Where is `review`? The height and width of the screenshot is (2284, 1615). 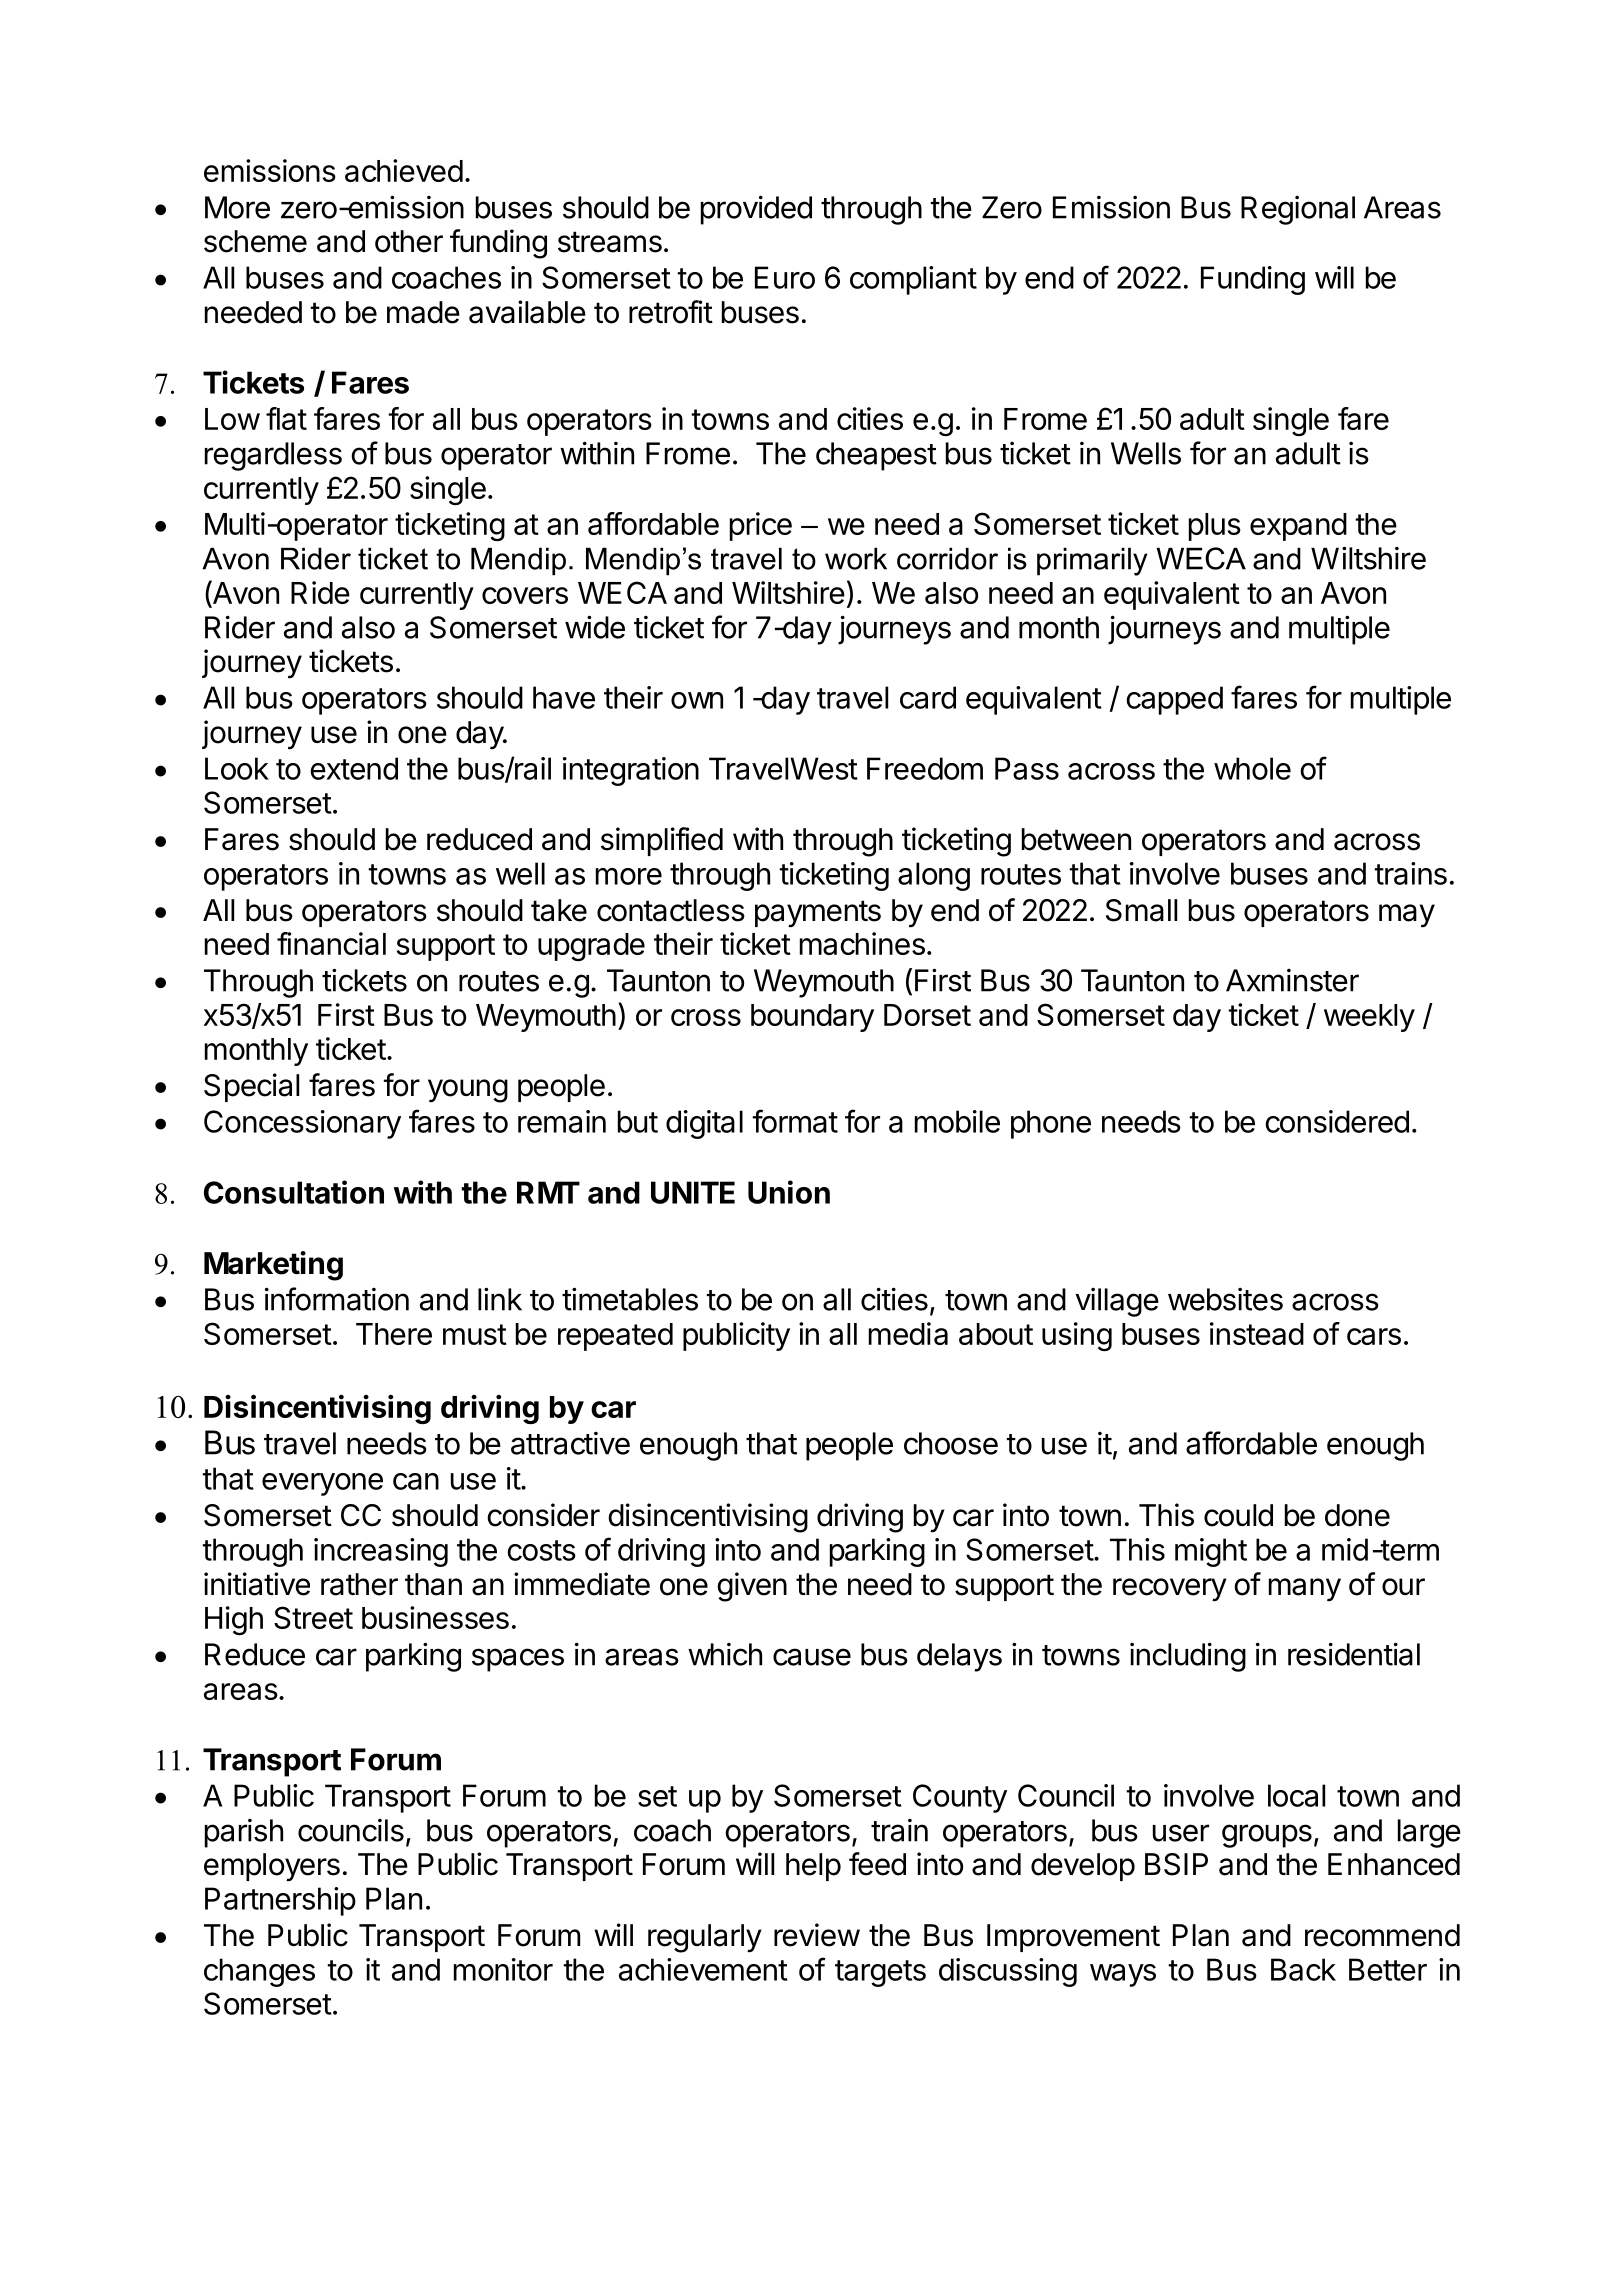
review is located at coordinates (817, 1935).
